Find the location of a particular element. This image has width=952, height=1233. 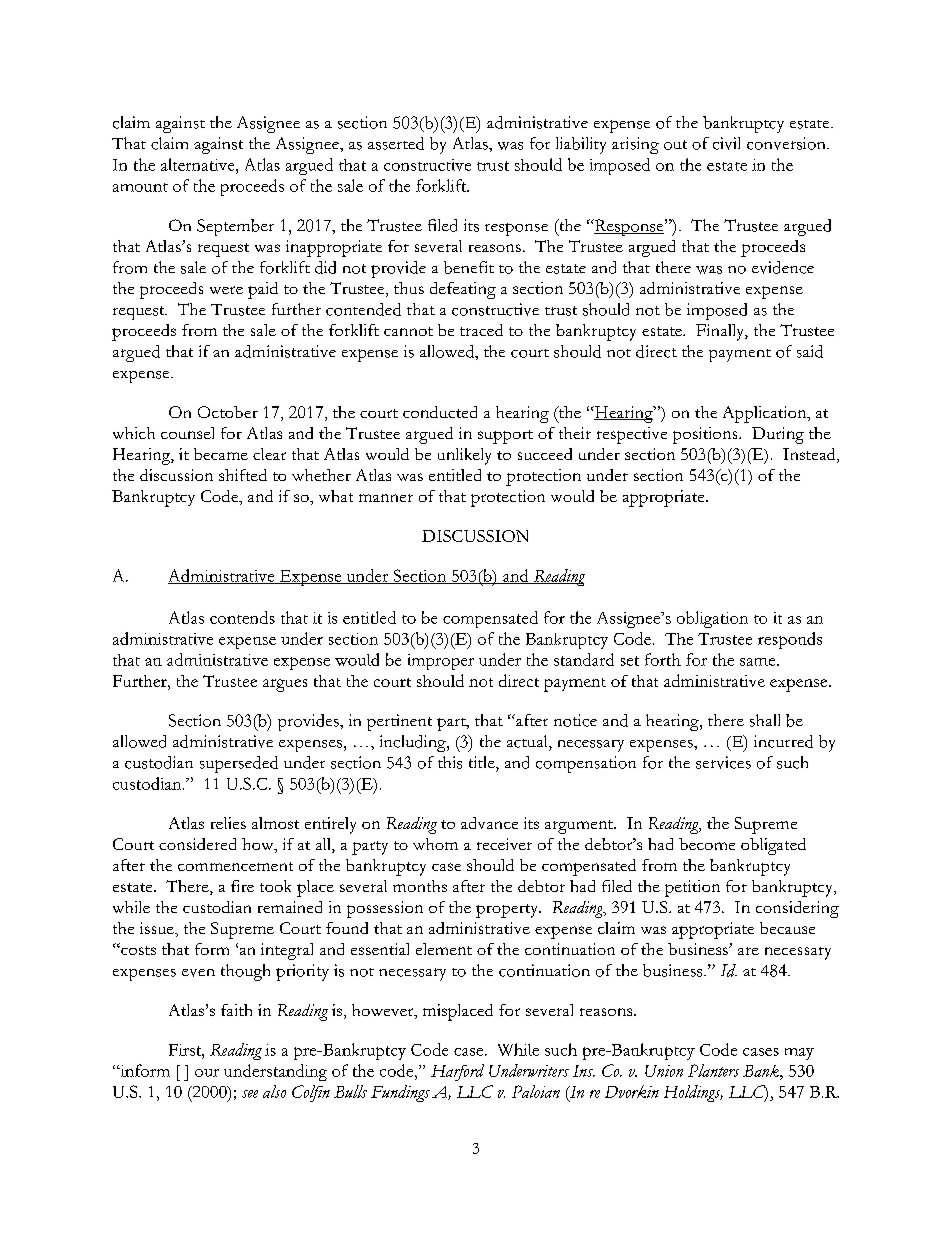

became is located at coordinates (221, 454).
